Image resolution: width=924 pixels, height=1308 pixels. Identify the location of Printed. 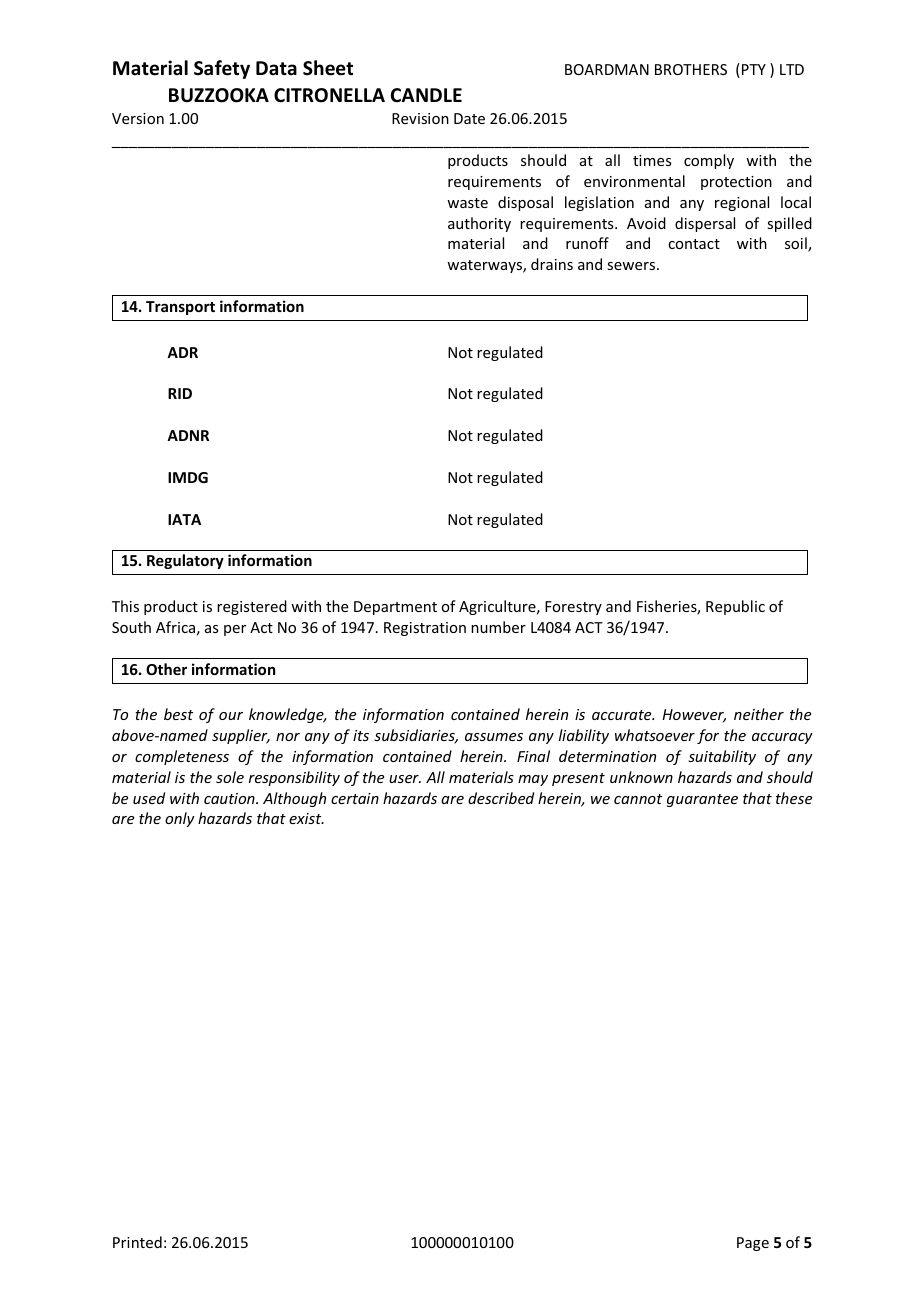
(137, 1242).
